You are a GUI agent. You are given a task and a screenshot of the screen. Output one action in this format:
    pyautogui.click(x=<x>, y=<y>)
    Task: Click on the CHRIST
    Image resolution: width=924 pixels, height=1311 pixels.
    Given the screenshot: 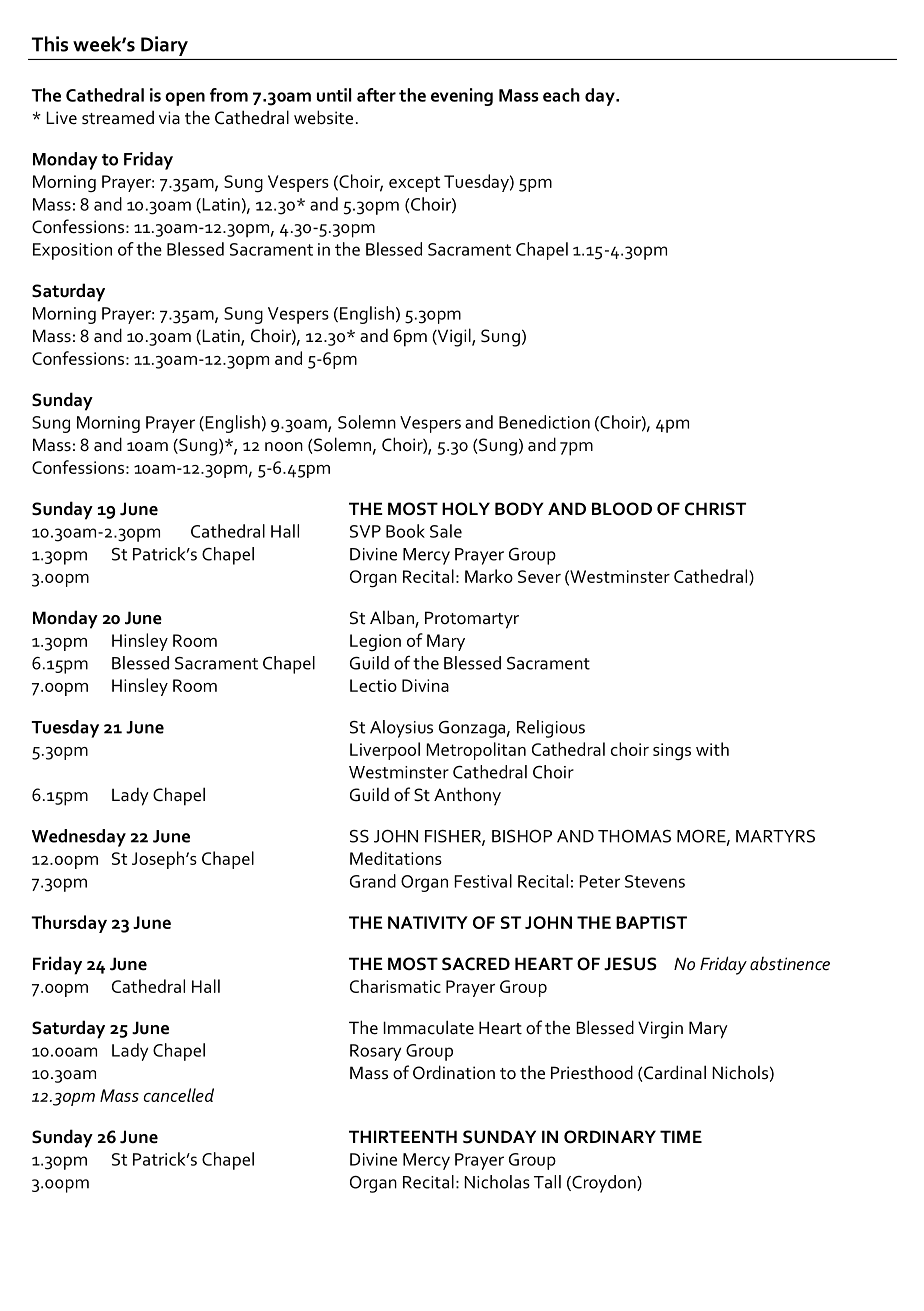 What is the action you would take?
    pyautogui.click(x=715, y=509)
